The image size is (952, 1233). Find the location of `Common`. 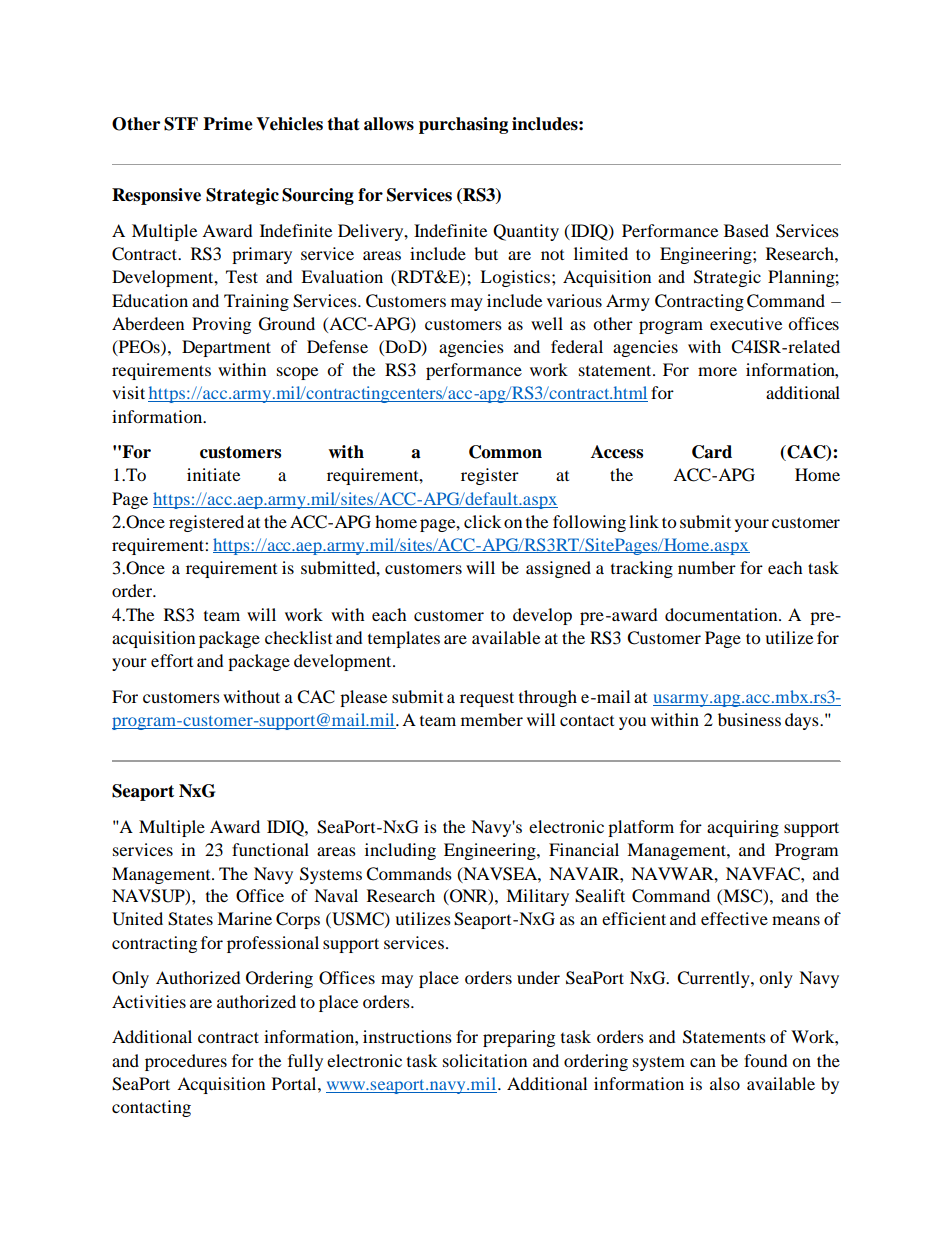

Common is located at coordinates (505, 452).
